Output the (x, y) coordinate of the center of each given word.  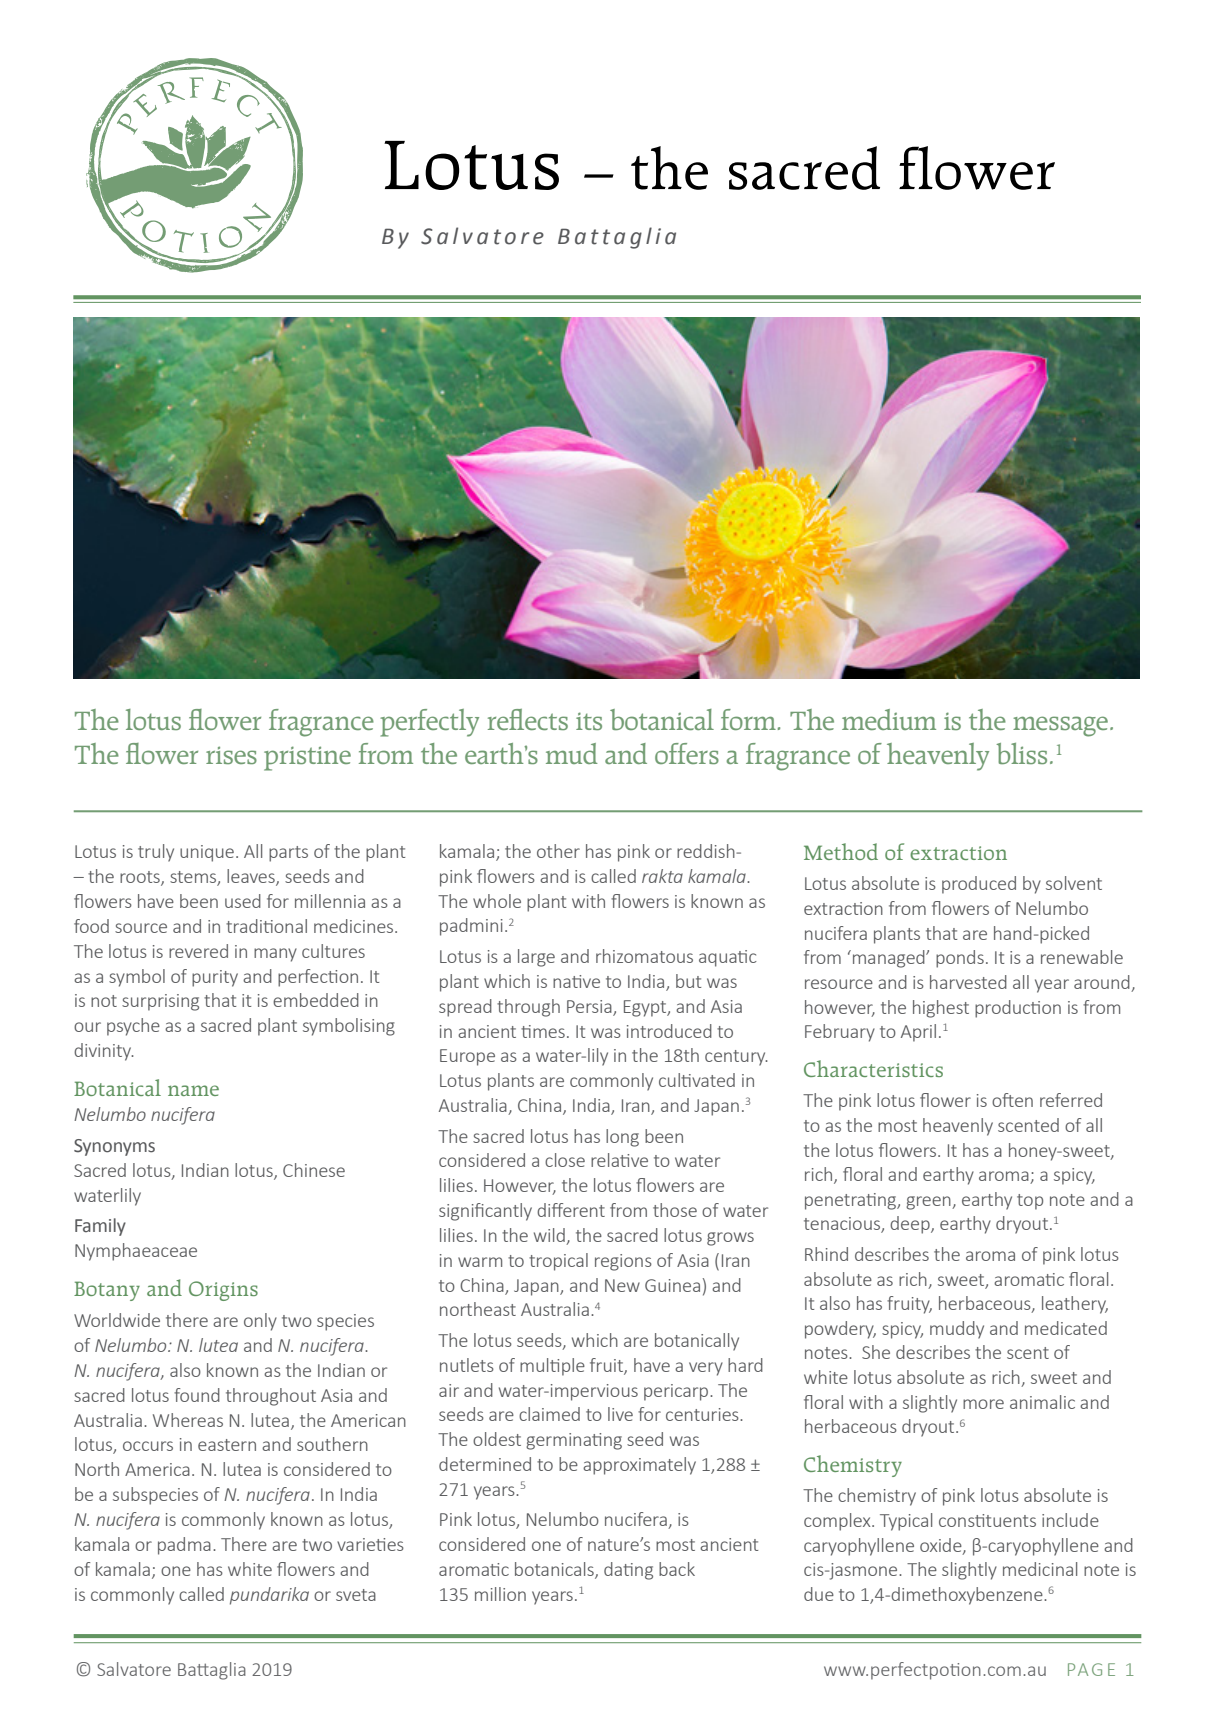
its (589, 721)
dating (628, 1571)
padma (184, 1546)
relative (619, 1160)
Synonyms (114, 1147)
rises (231, 755)
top (1030, 1202)
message (1062, 726)
